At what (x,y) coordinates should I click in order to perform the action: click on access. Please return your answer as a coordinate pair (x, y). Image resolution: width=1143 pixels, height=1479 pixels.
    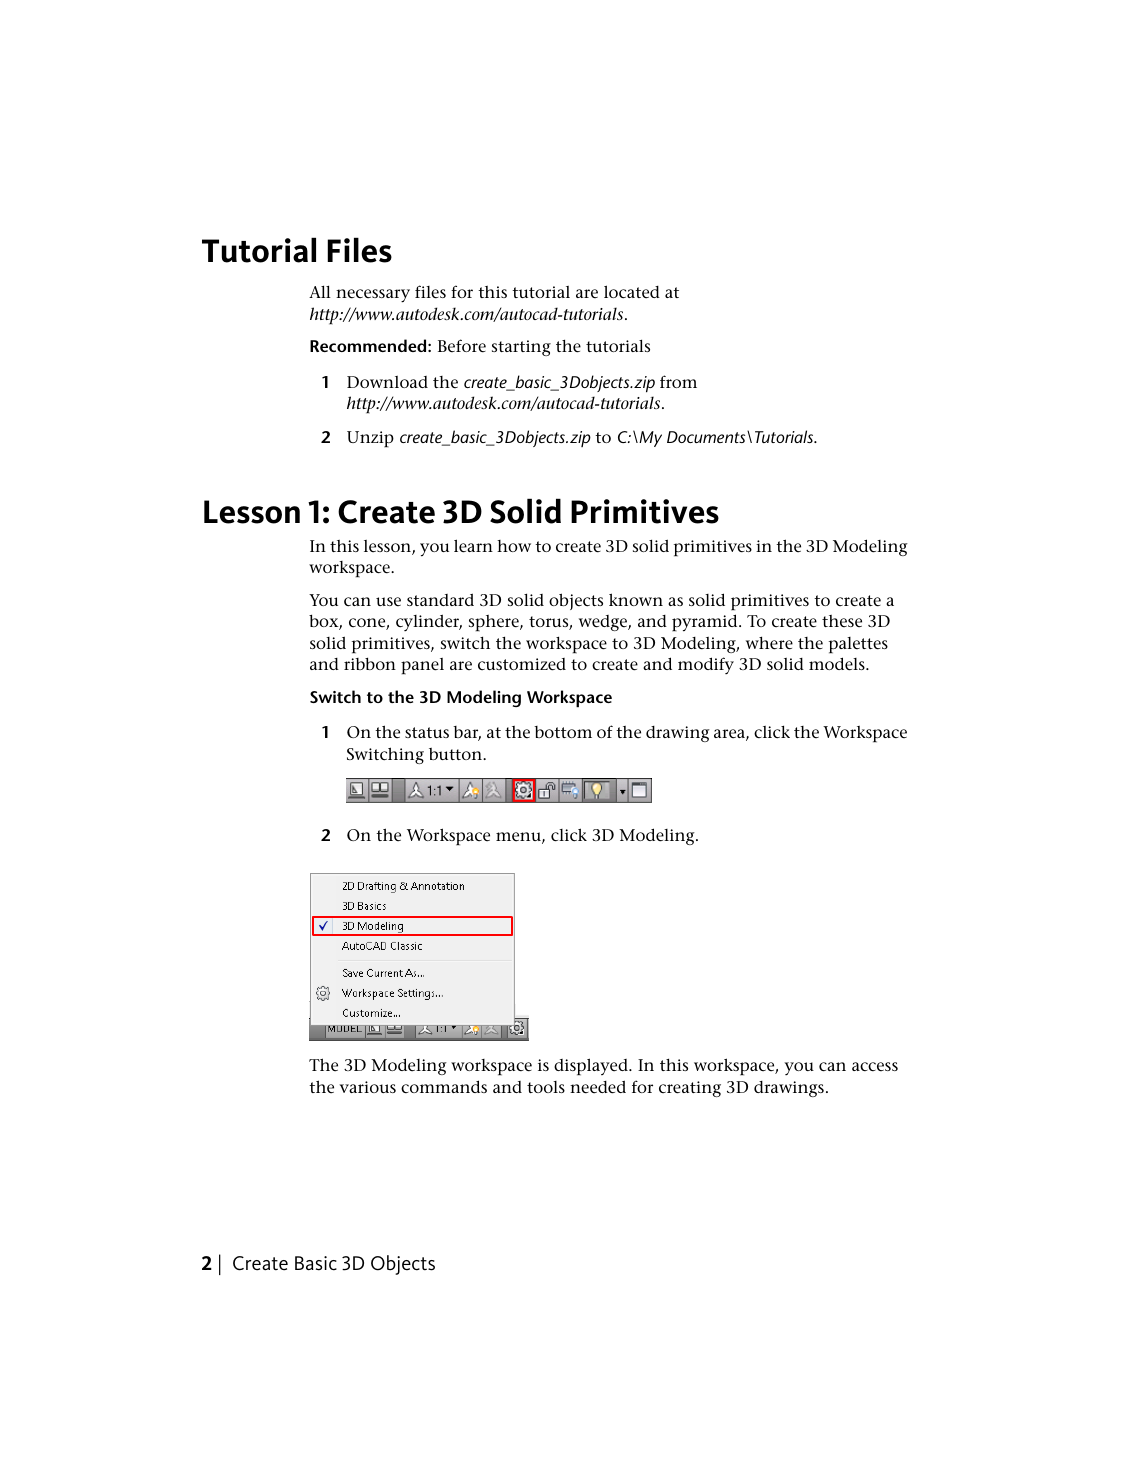
    Looking at the image, I should click on (875, 1066).
